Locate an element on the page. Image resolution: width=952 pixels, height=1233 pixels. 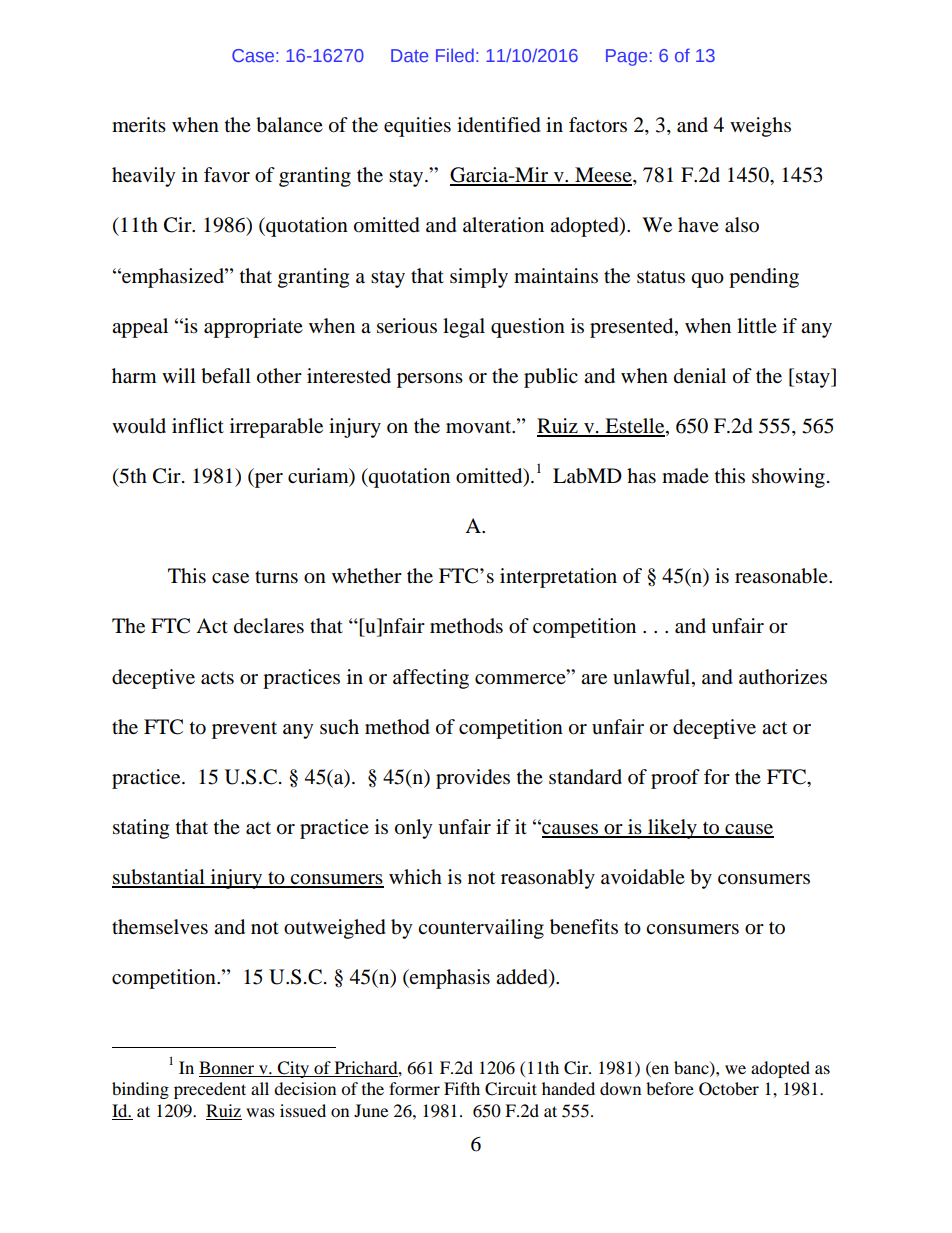
precedent is located at coordinates (210, 1090).
